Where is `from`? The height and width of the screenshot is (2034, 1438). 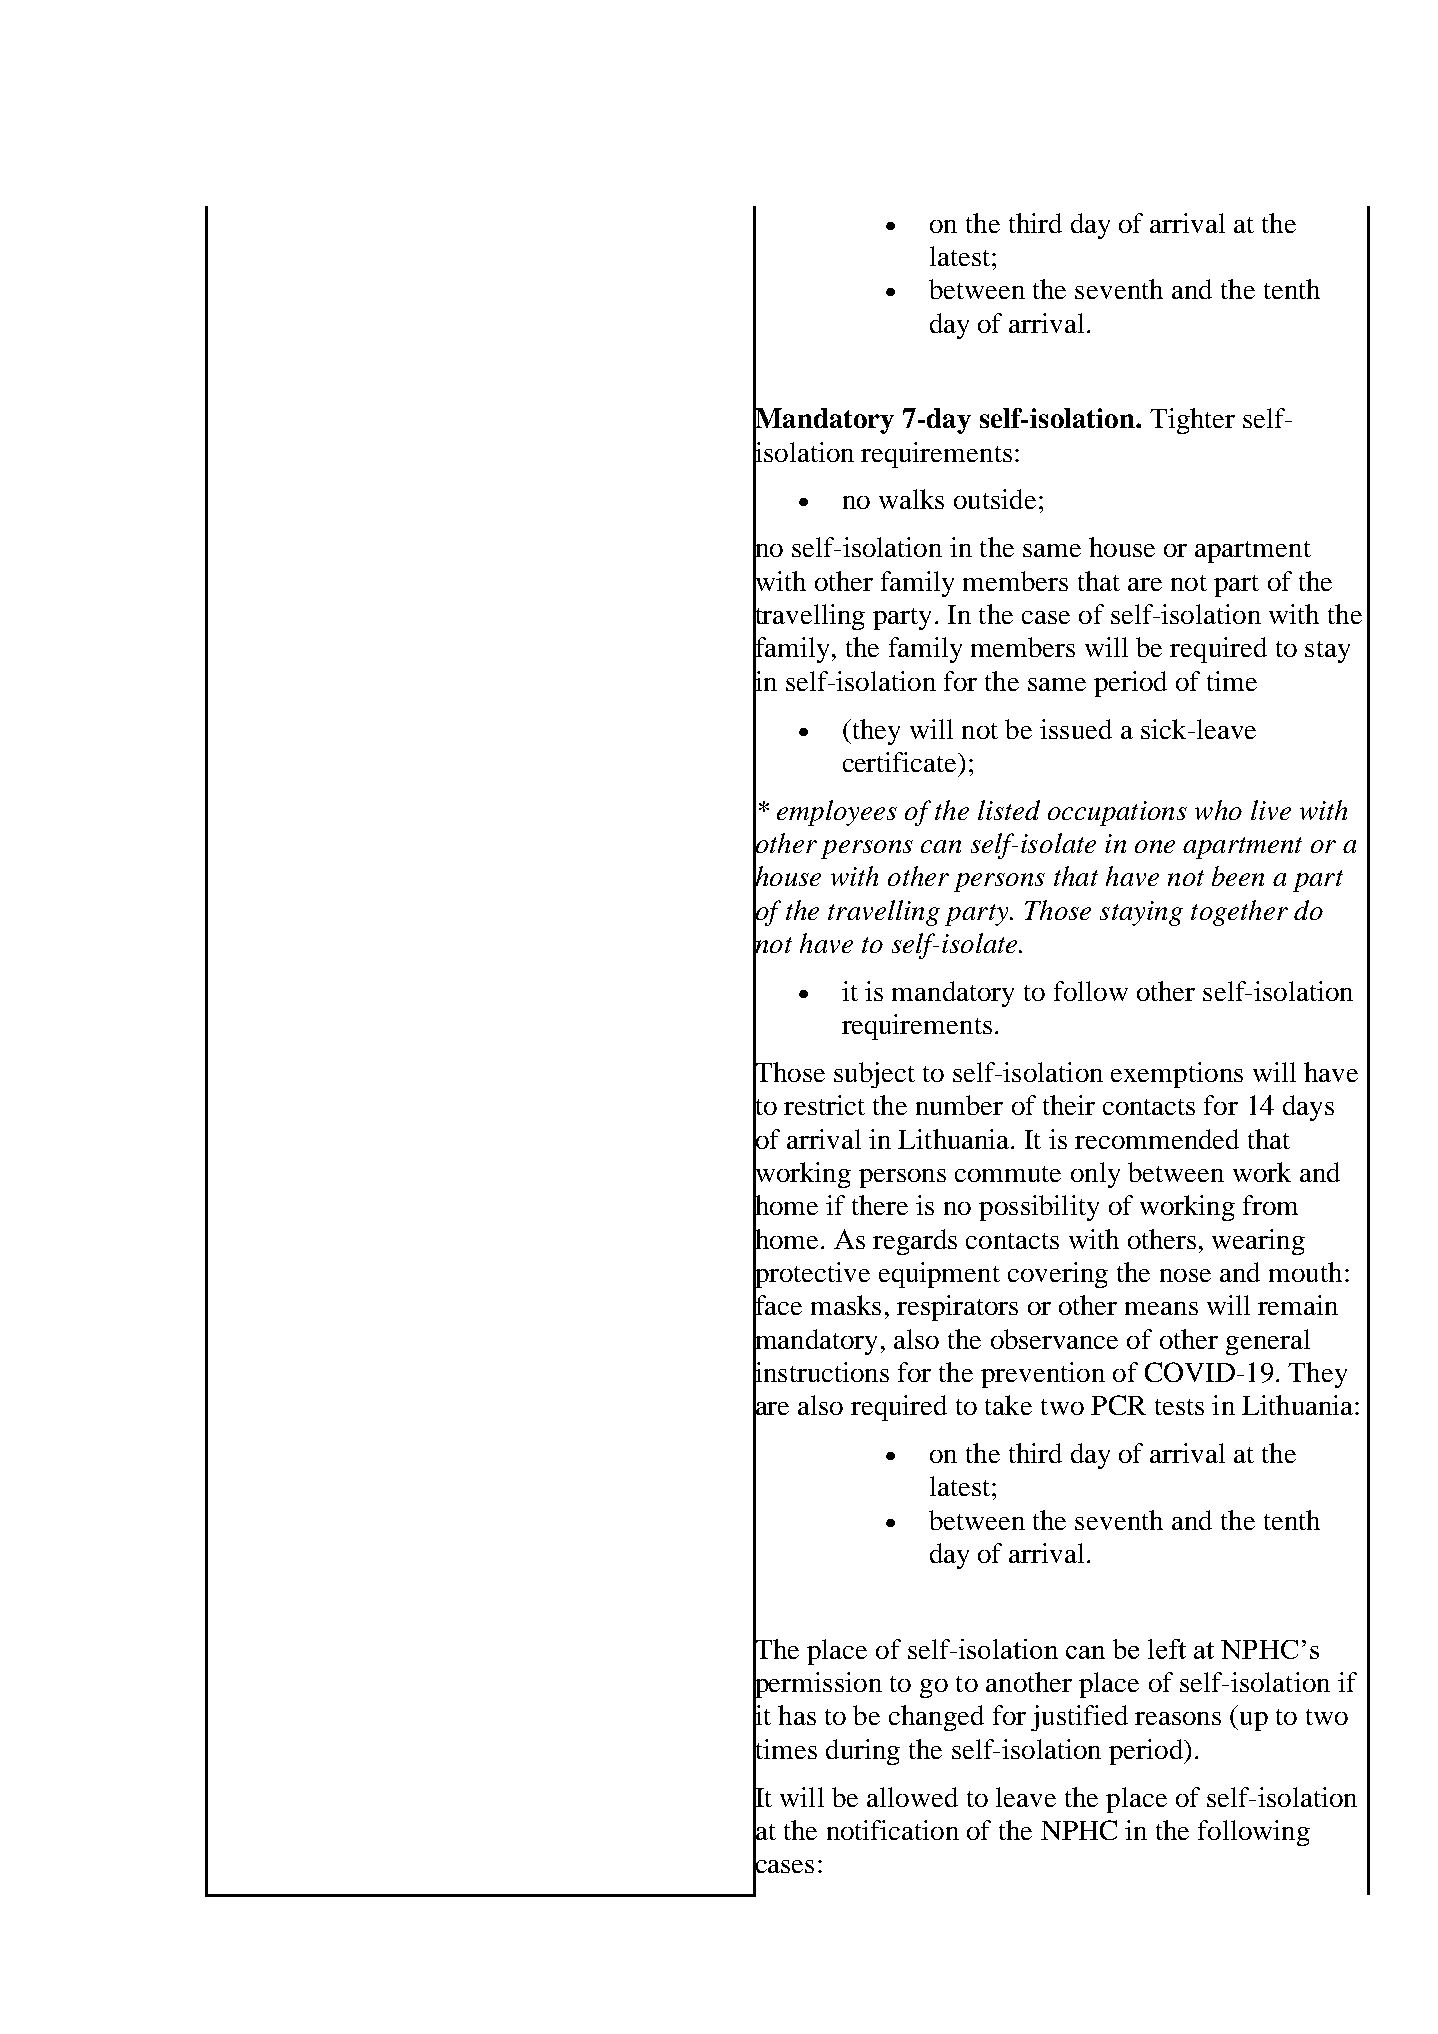
from is located at coordinates (1270, 1205).
